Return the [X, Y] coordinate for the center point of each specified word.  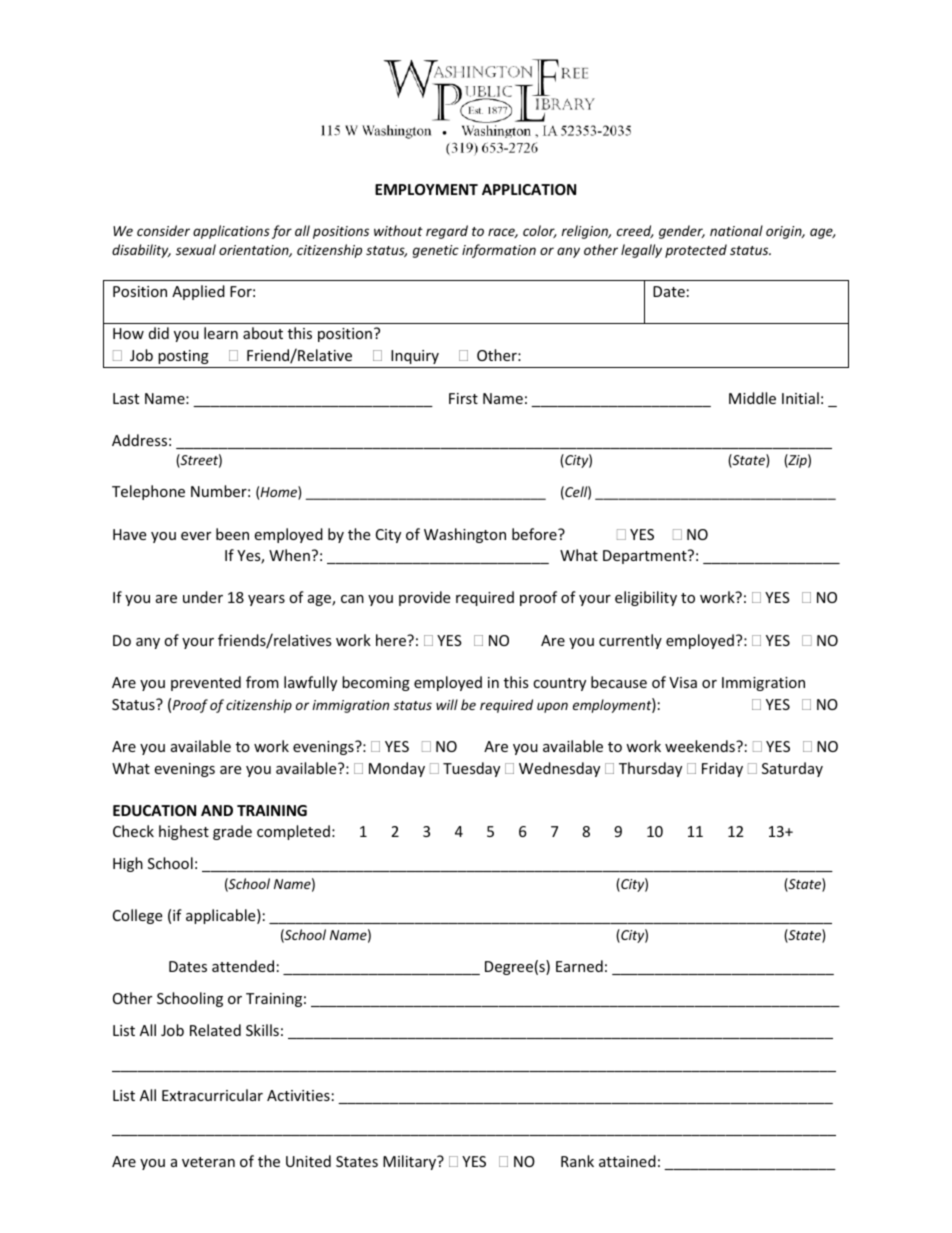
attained [627, 1161]
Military [411, 1162]
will [447, 704]
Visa [683, 682]
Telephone [148, 492]
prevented [206, 683]
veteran [208, 1162]
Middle [752, 398]
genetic [436, 251]
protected [696, 251]
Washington [465, 535]
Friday [722, 769]
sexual [196, 249]
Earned [579, 966]
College [137, 916]
